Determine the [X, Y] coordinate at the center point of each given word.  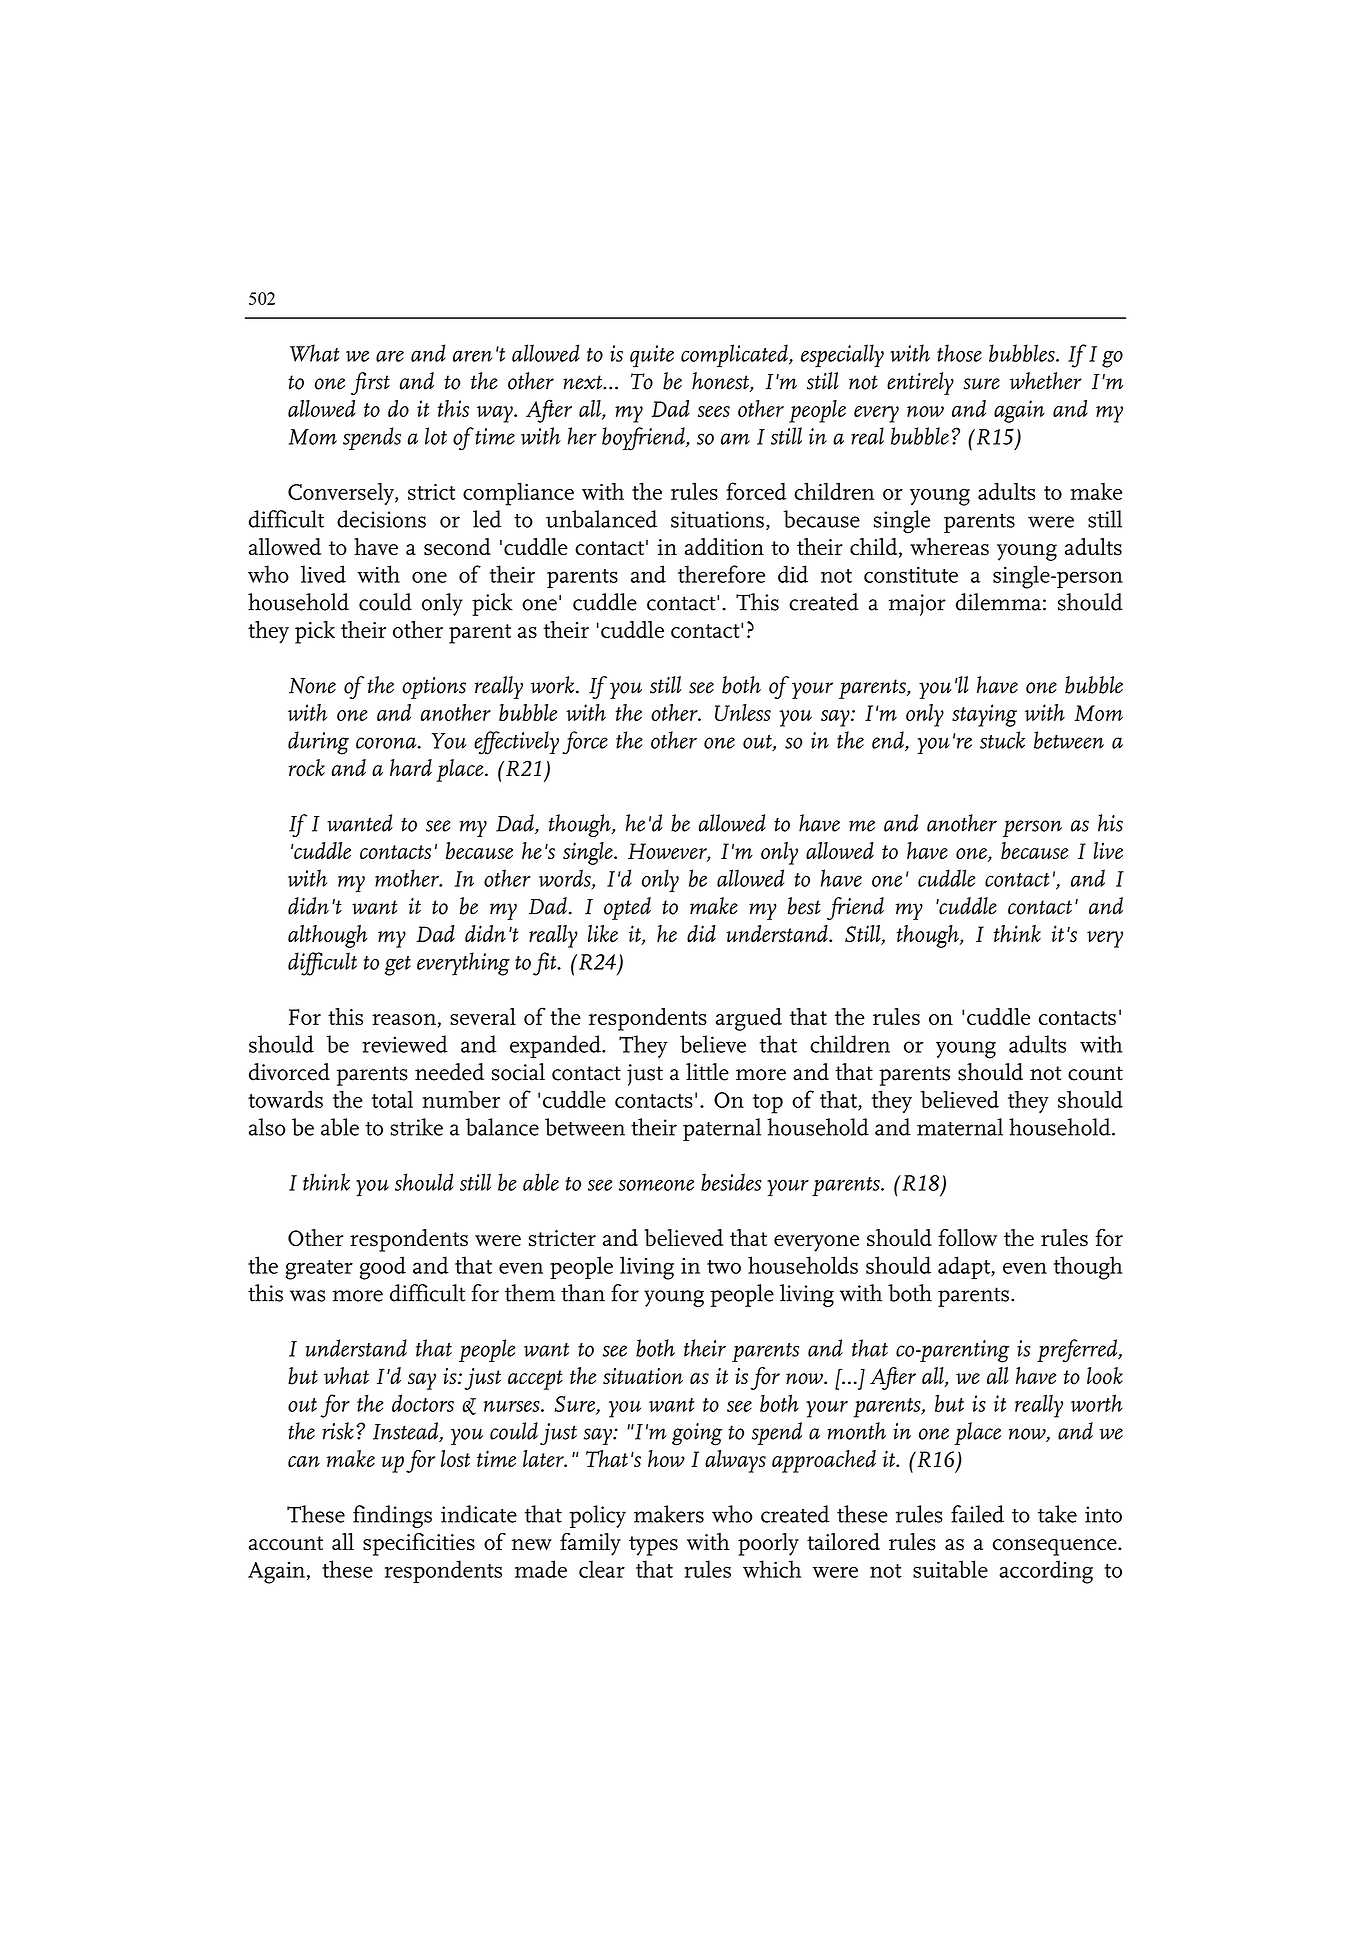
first [370, 383]
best [804, 906]
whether [1046, 381]
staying [984, 715]
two [724, 1267]
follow [967, 1238]
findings [392, 1516]
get [398, 966]
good [383, 1268]
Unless [743, 712]
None [312, 686]
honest [721, 382]
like [603, 933]
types [653, 1546]
